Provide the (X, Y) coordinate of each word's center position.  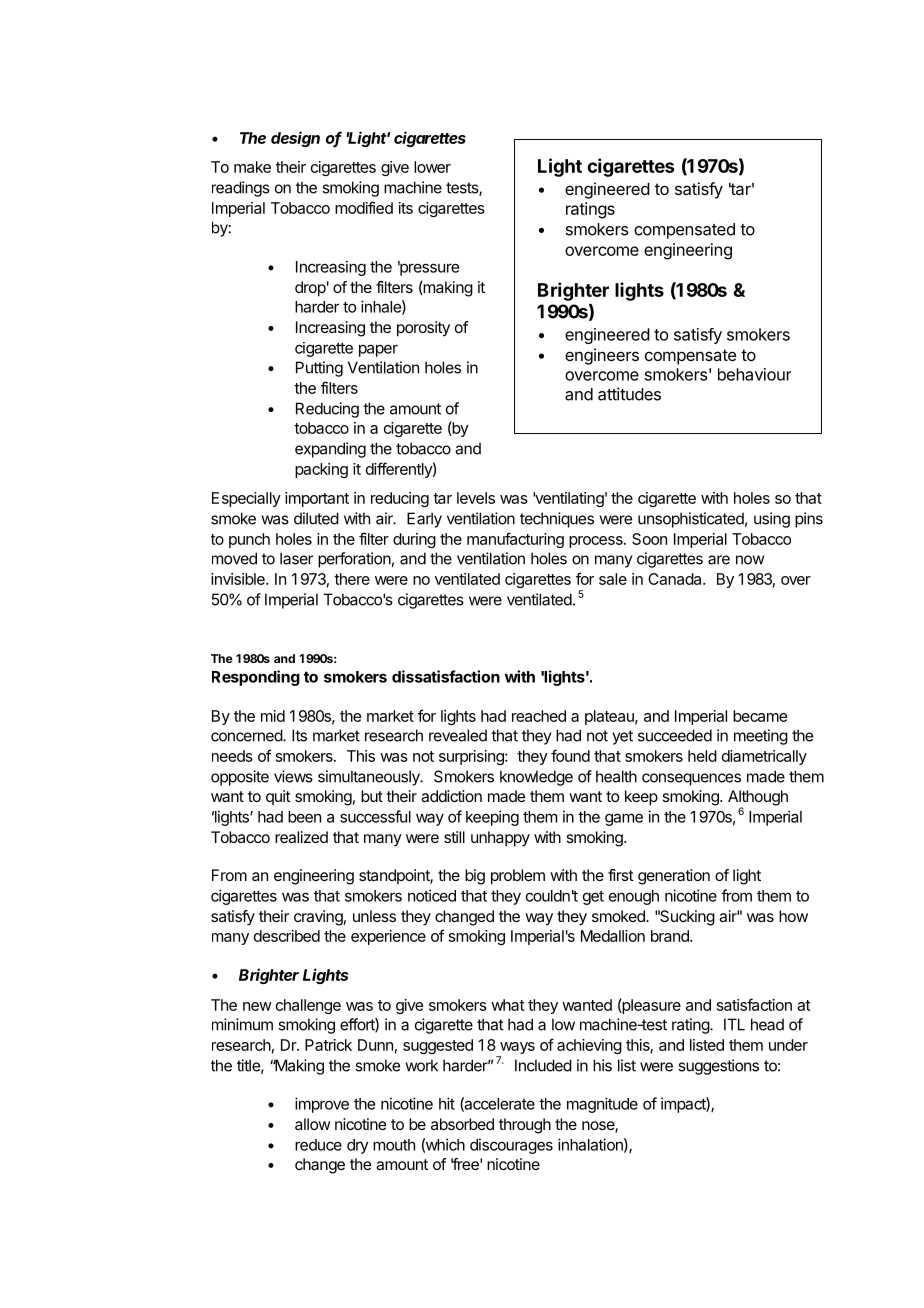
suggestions (718, 1067)
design (295, 139)
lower (432, 167)
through (525, 1126)
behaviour (754, 374)
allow (313, 1124)
